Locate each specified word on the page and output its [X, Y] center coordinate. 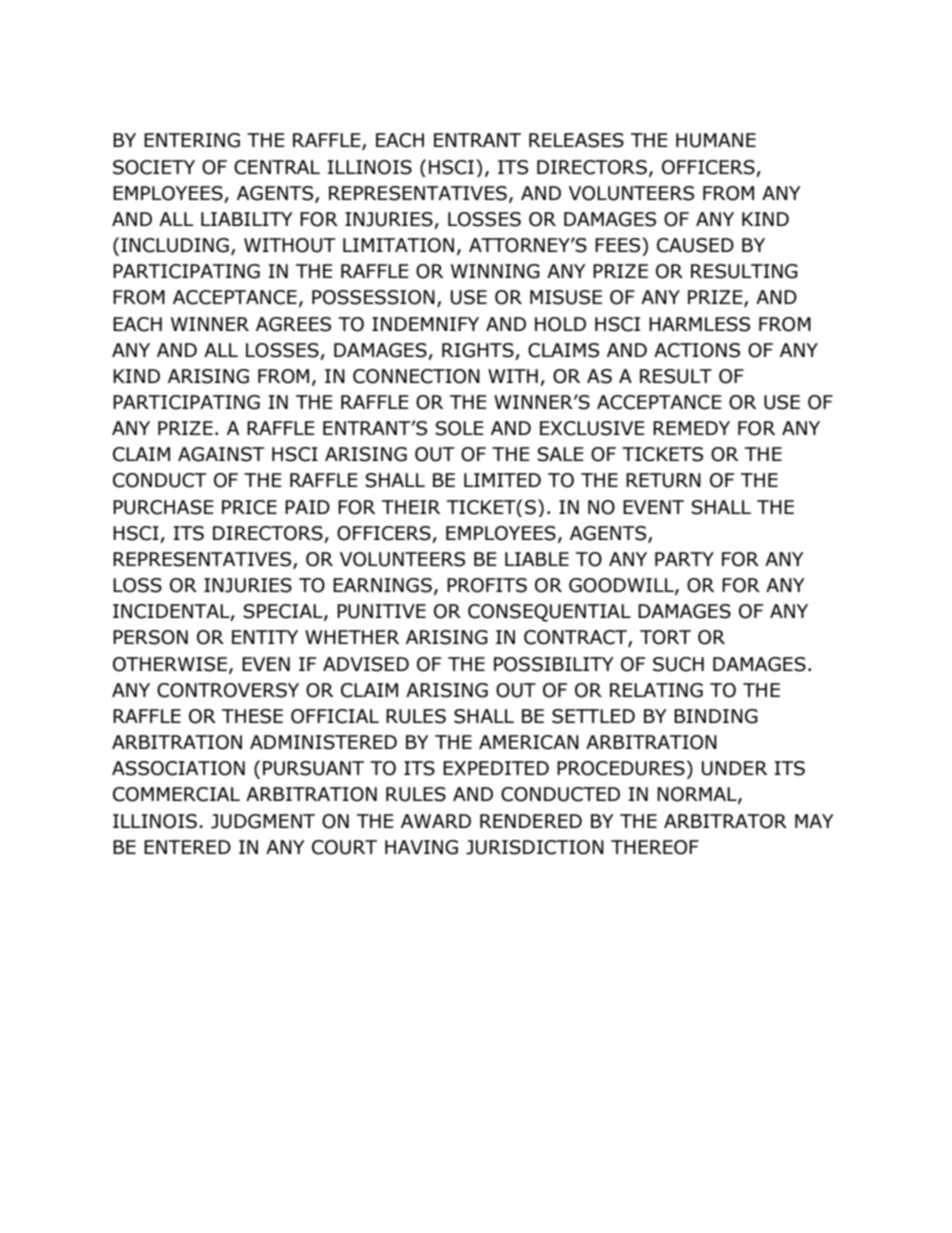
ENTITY [265, 637]
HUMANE [716, 140]
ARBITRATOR [725, 821]
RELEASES [576, 140]
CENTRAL [277, 167]
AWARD [436, 821]
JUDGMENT [263, 821]
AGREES [293, 324]
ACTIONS [697, 350]
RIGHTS [478, 350]
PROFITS [487, 585]
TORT [665, 637]
